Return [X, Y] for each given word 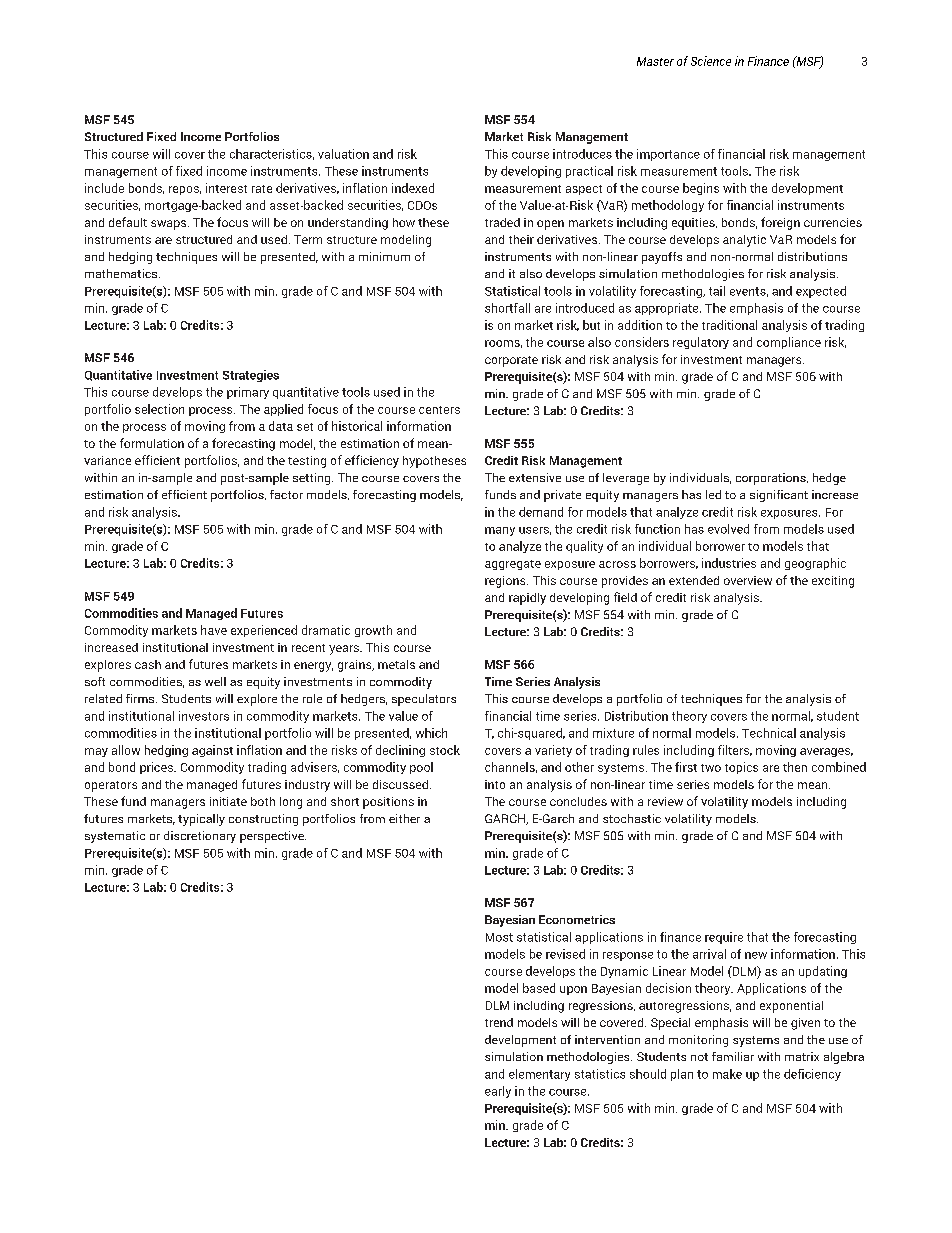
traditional [729, 325]
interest [226, 188]
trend [499, 1022]
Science [711, 61]
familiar [733, 1056]
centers [439, 410]
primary [248, 393]
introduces [582, 154]
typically [201, 820]
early [498, 1092]
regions [506, 582]
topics [741, 768]
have [214, 630]
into [495, 784]
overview [748, 580]
